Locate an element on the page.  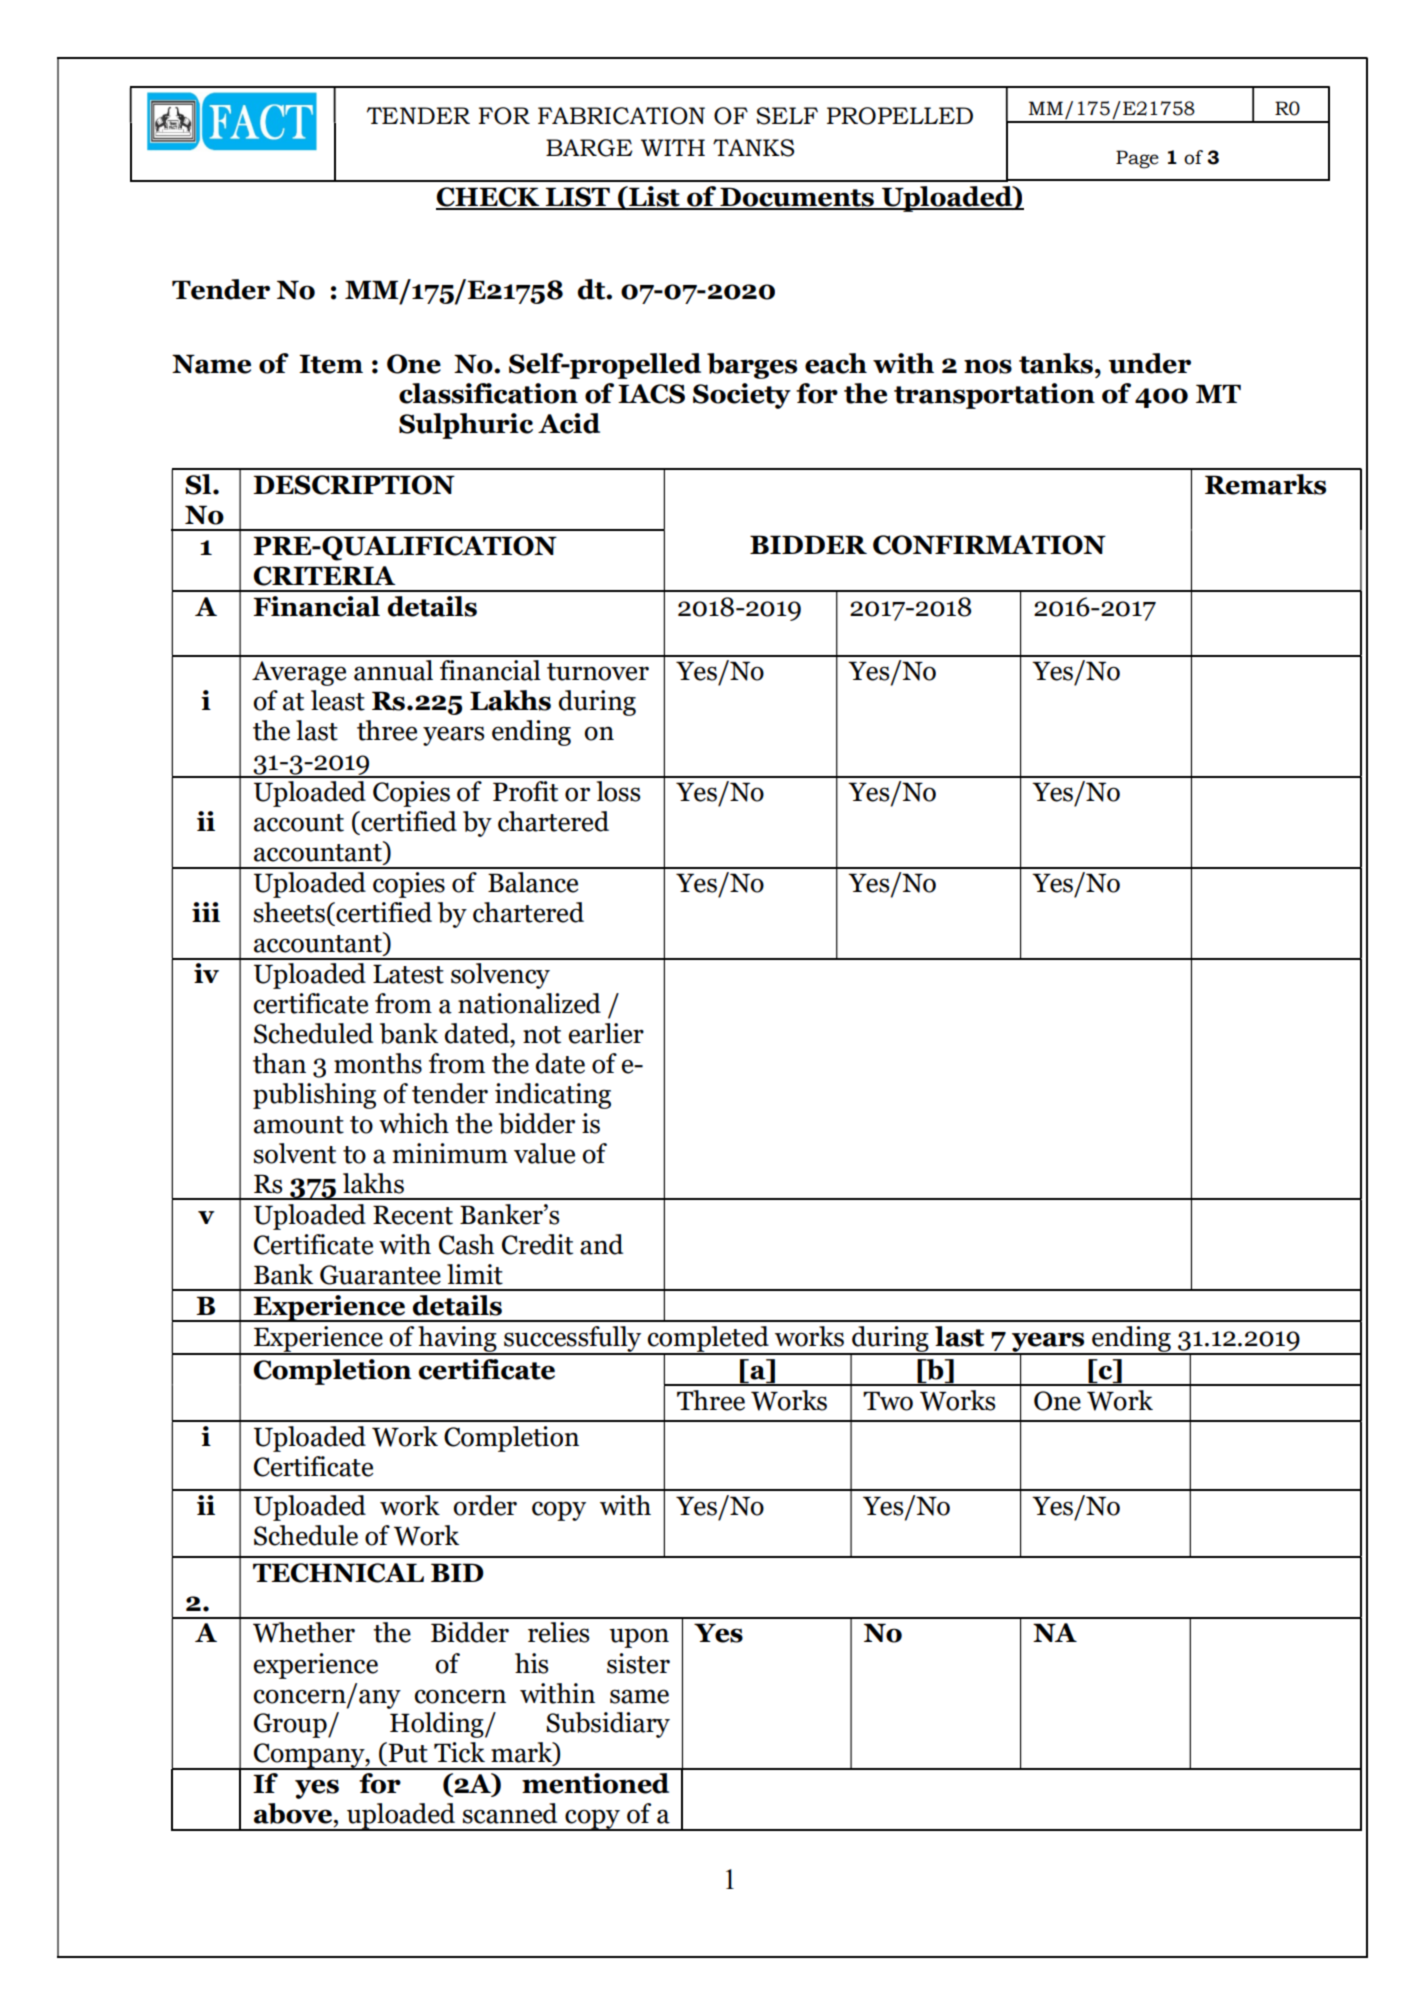
CHECK is located at coordinates (489, 198).
